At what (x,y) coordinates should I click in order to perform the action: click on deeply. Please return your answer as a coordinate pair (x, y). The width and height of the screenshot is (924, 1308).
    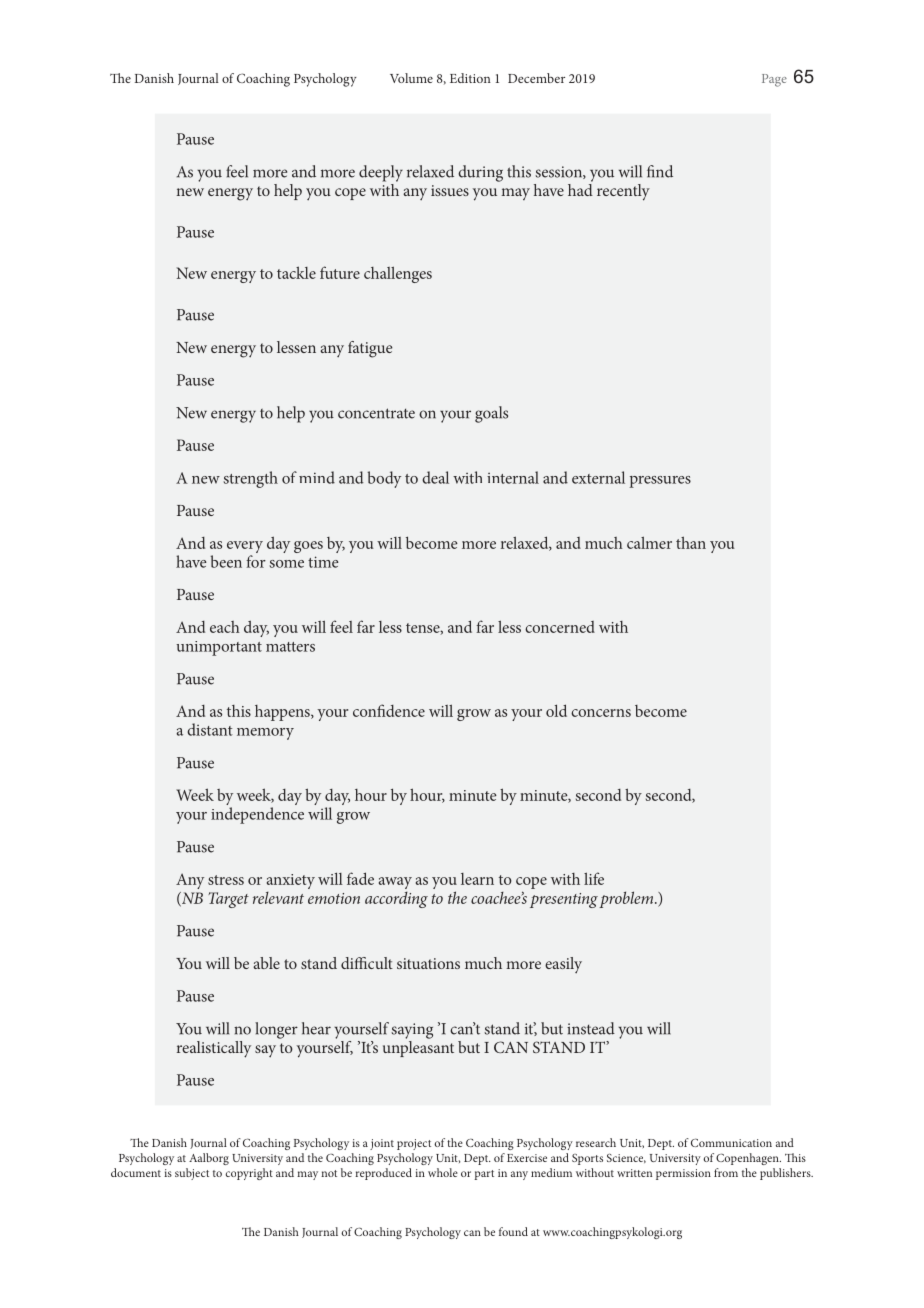
    Looking at the image, I should click on (381, 173).
